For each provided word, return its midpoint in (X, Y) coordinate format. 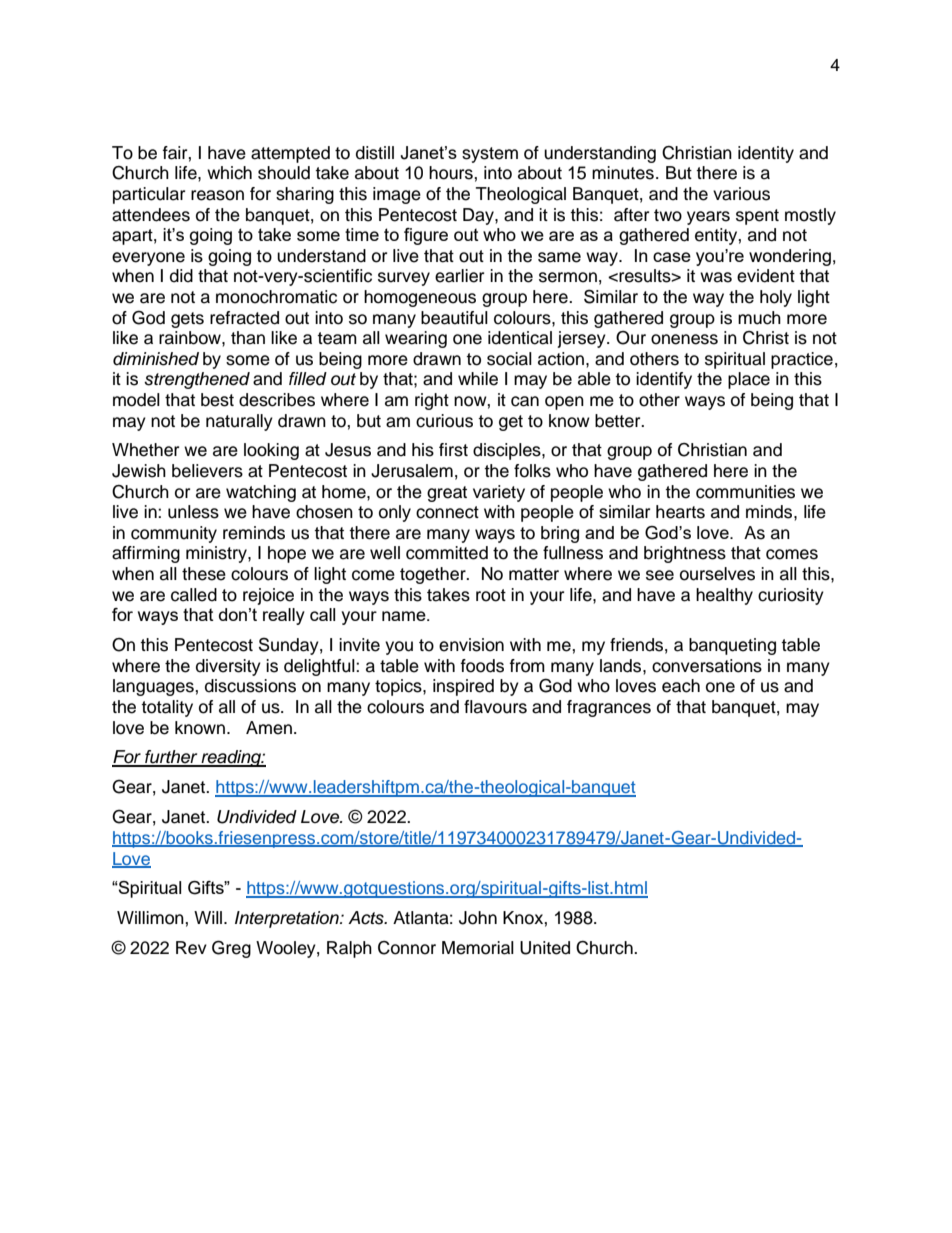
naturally (239, 422)
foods (482, 666)
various (741, 194)
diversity (228, 667)
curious (444, 421)
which (229, 173)
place (749, 380)
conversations (707, 666)
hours (452, 173)
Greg (231, 949)
